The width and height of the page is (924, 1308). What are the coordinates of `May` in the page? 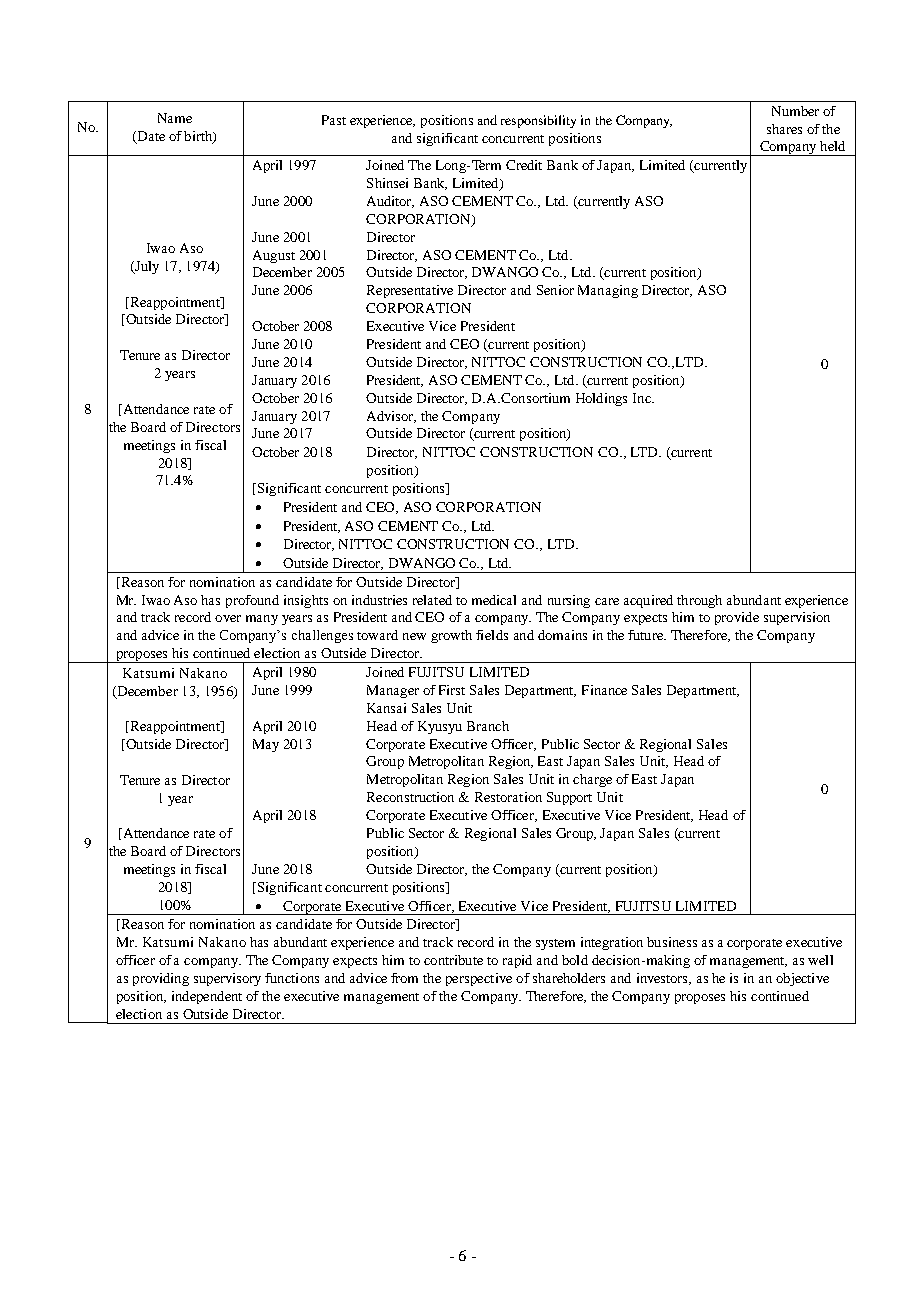 It's located at (266, 745).
